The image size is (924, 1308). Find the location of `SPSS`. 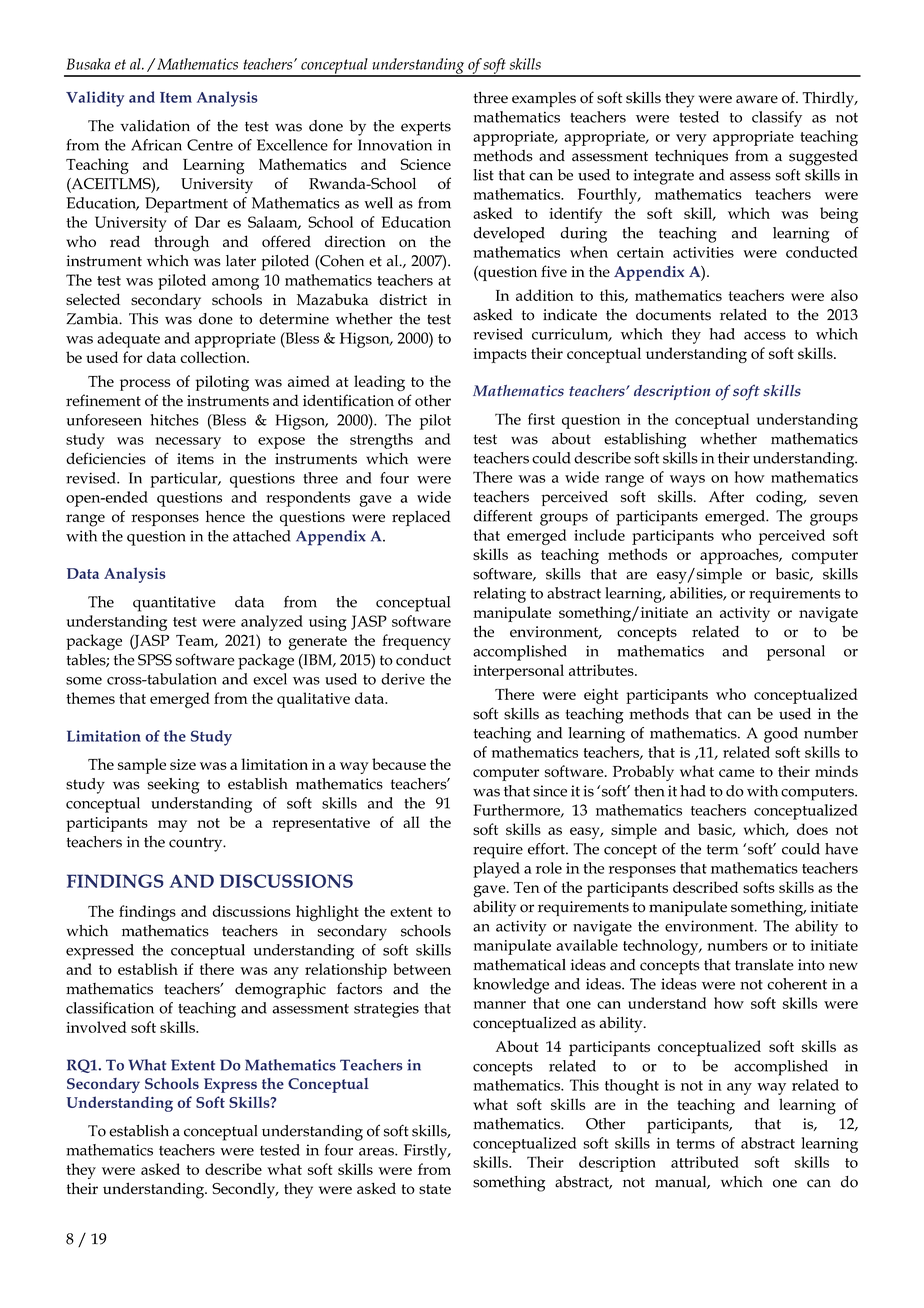

SPSS is located at coordinates (155, 660).
